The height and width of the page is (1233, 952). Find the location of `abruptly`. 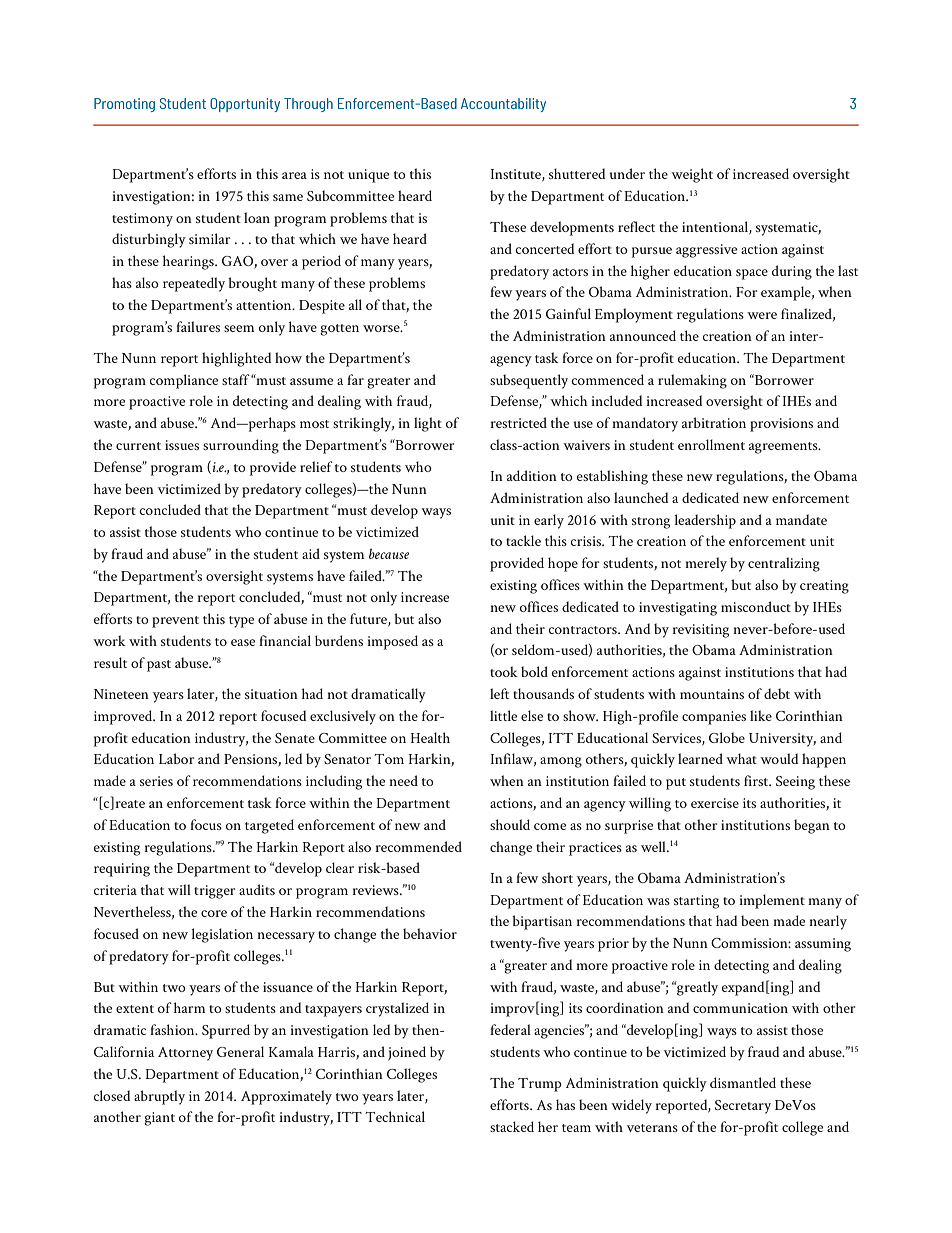

abruptly is located at coordinates (159, 1097).
